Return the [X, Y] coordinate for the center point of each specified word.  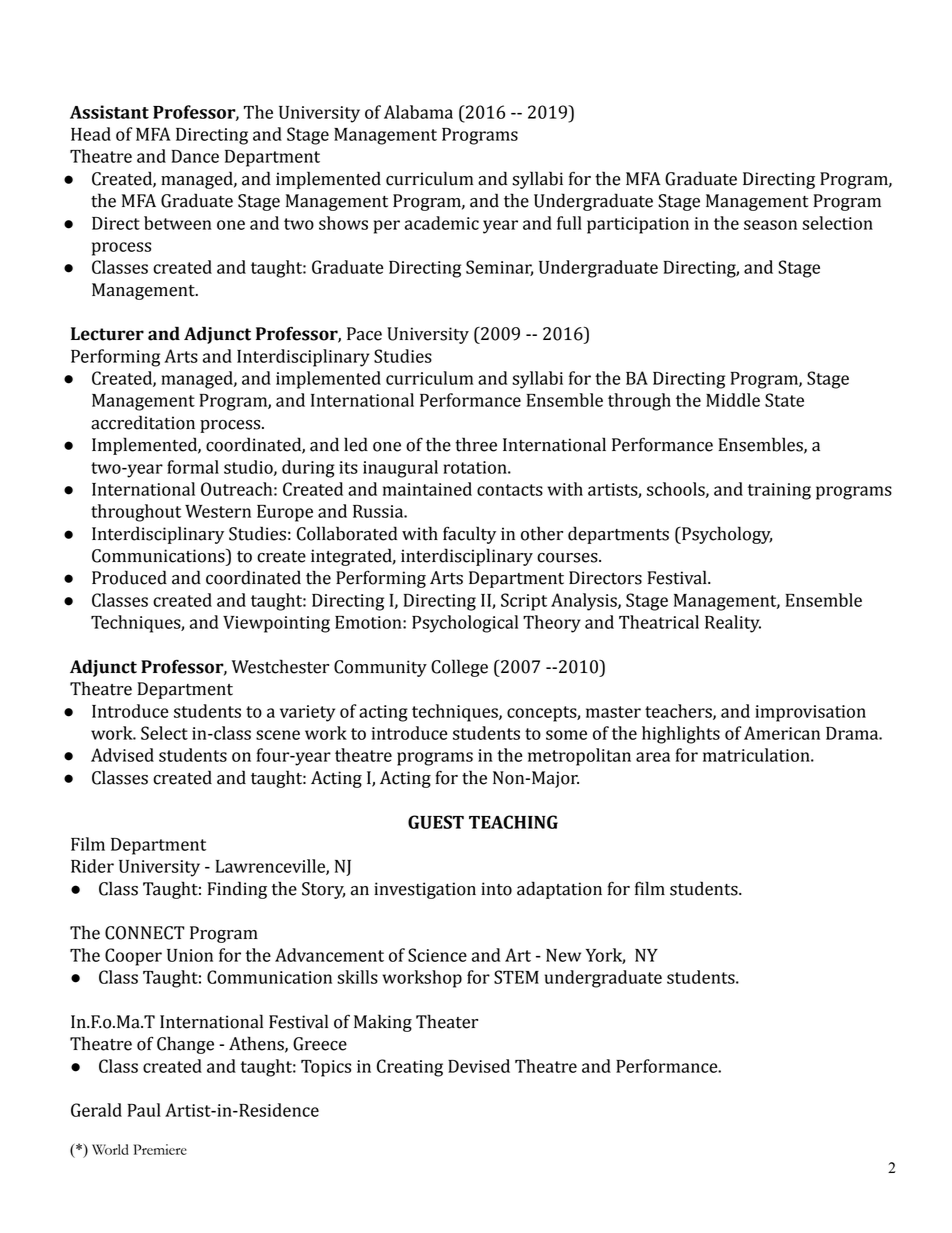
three [476, 444]
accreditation [143, 422]
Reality [733, 624]
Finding [237, 890]
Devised [479, 1066]
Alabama [418, 112]
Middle [733, 400]
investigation [425, 890]
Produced [129, 577]
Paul [144, 1110]
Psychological [465, 624]
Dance [195, 156]
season [770, 225]
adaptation [559, 890]
